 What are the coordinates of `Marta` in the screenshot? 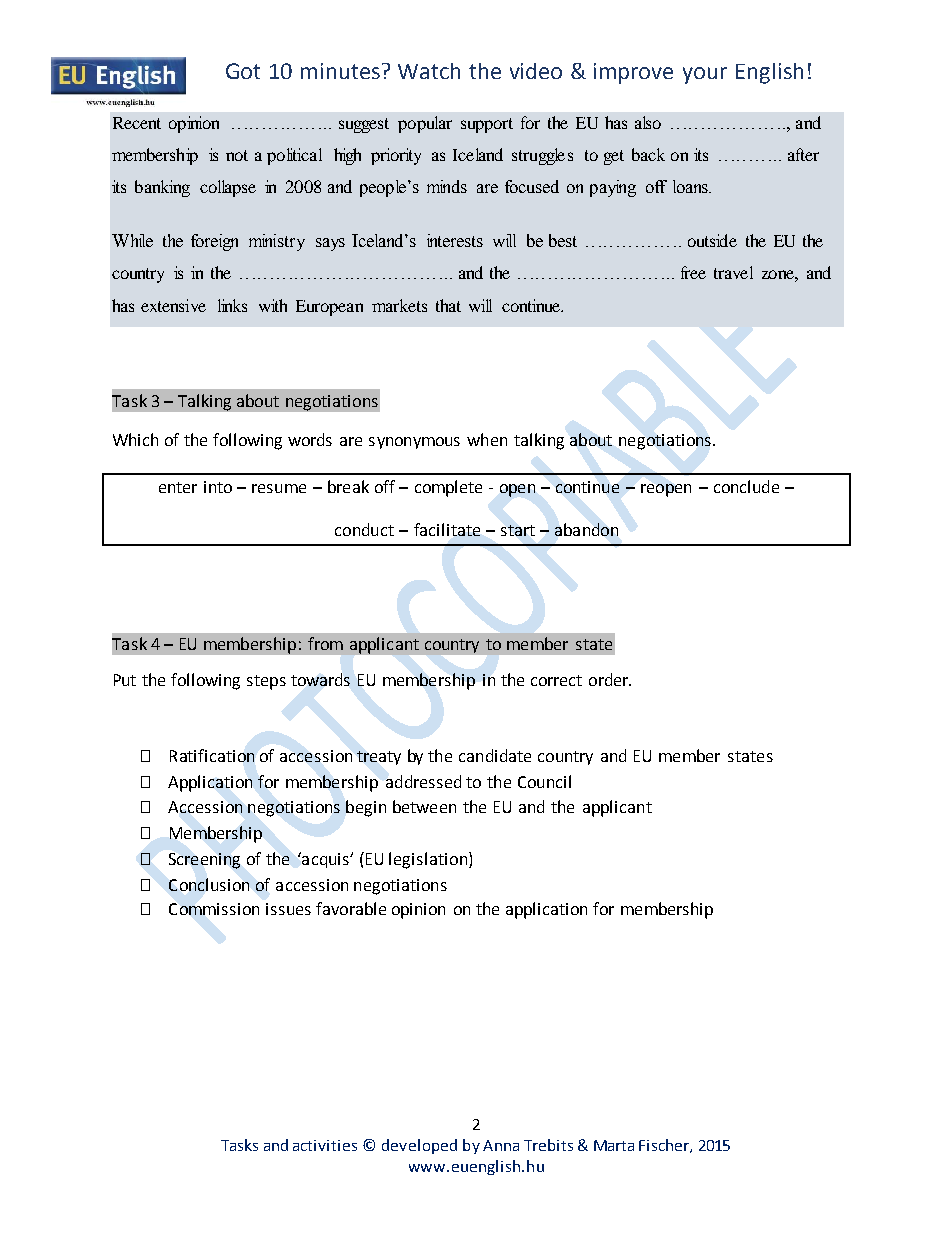 It's located at (614, 1145).
